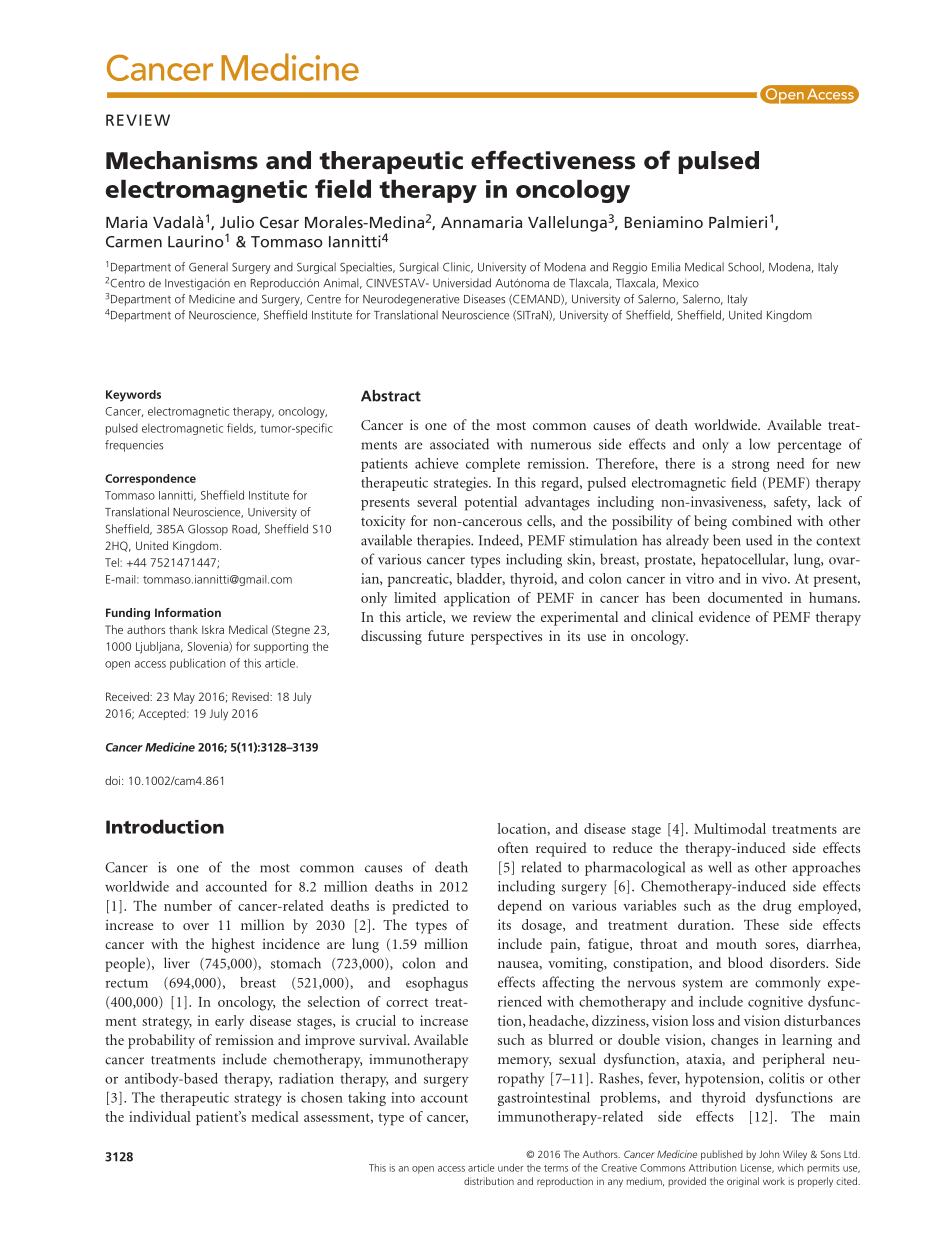  I want to click on May, so click(184, 698).
